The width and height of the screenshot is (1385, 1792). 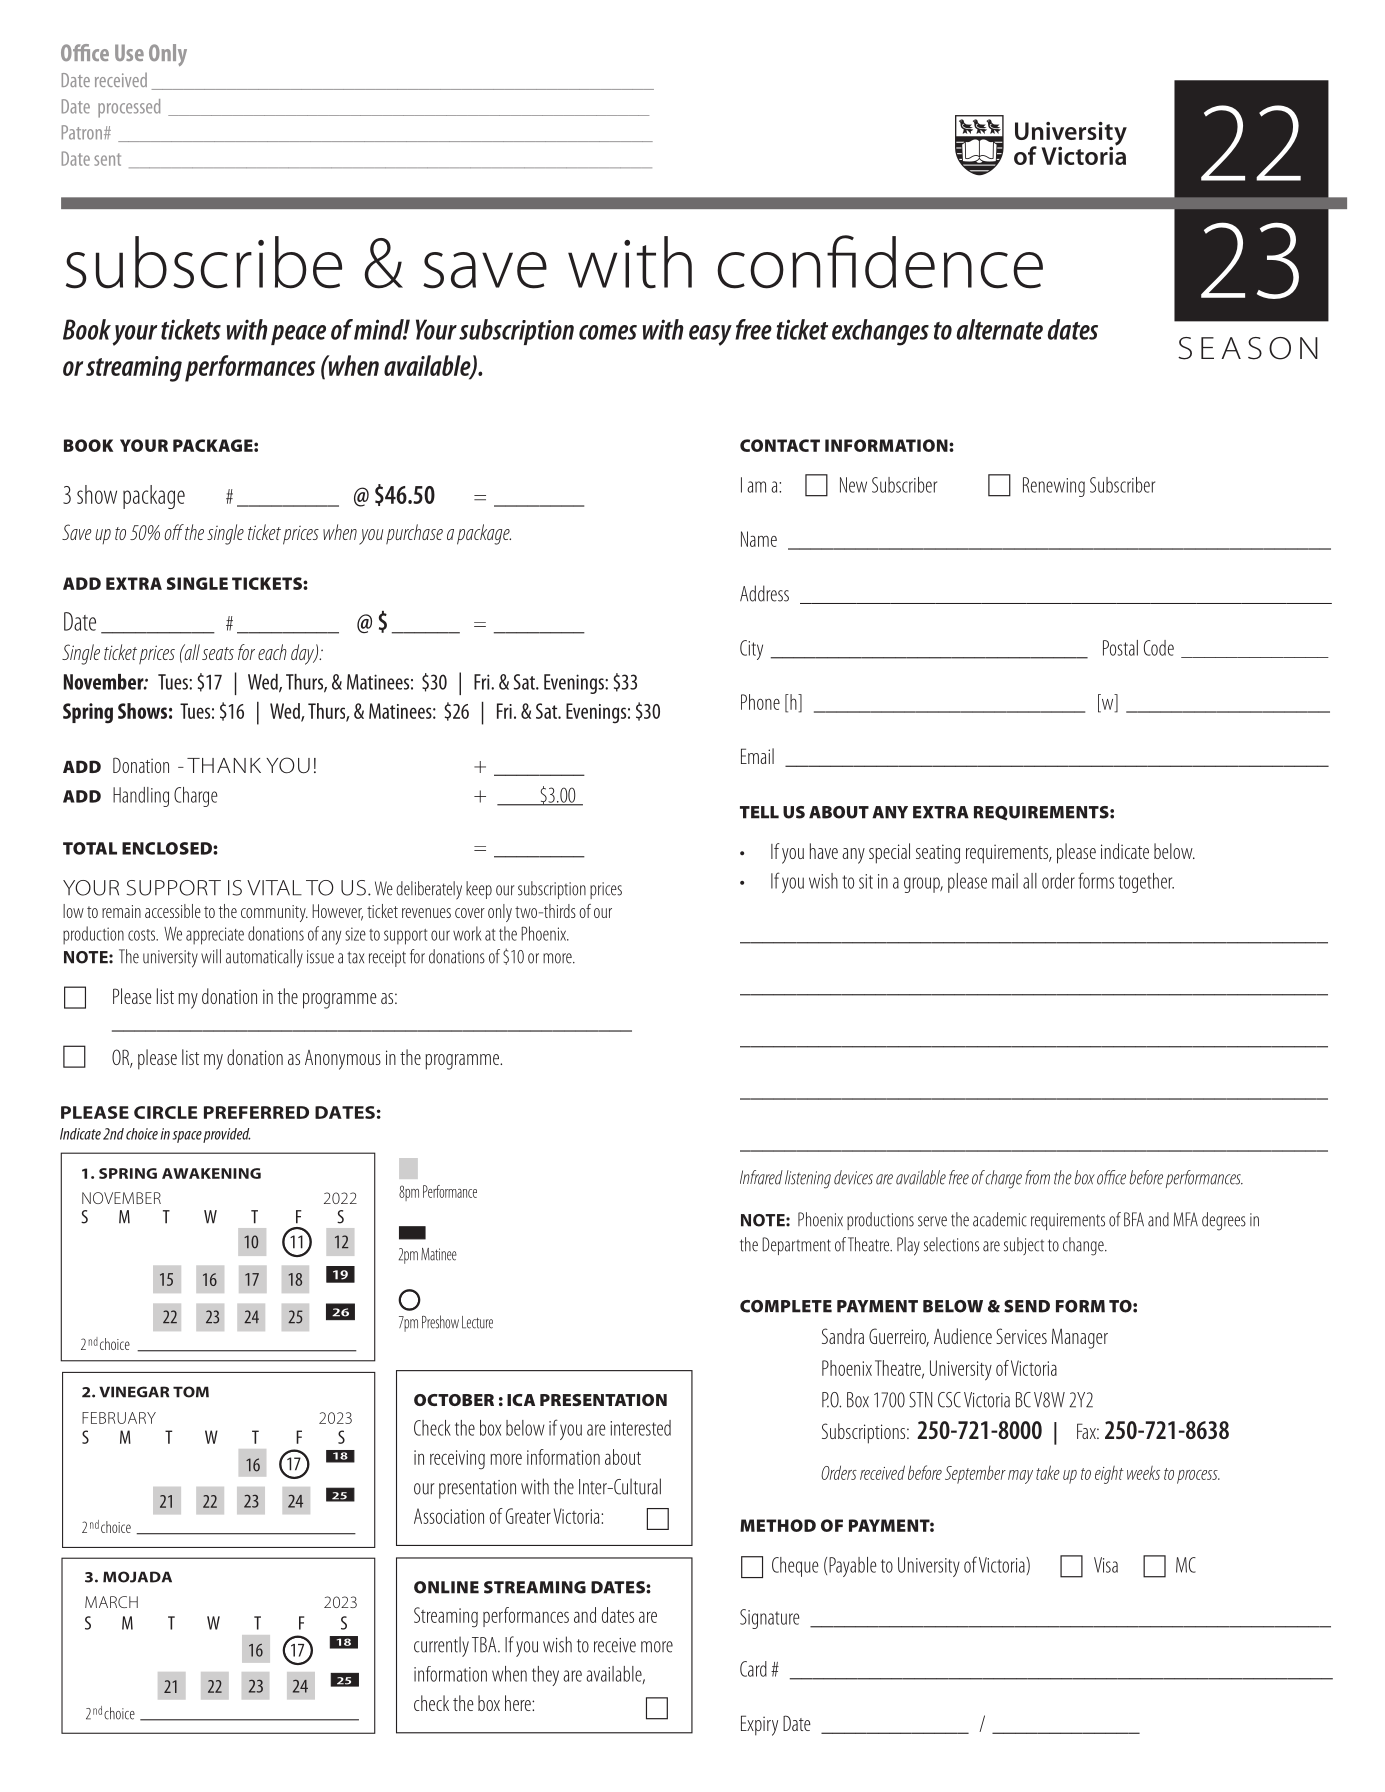 What do you see at coordinates (880, 262) in the screenshot?
I see `confidence` at bounding box center [880, 262].
